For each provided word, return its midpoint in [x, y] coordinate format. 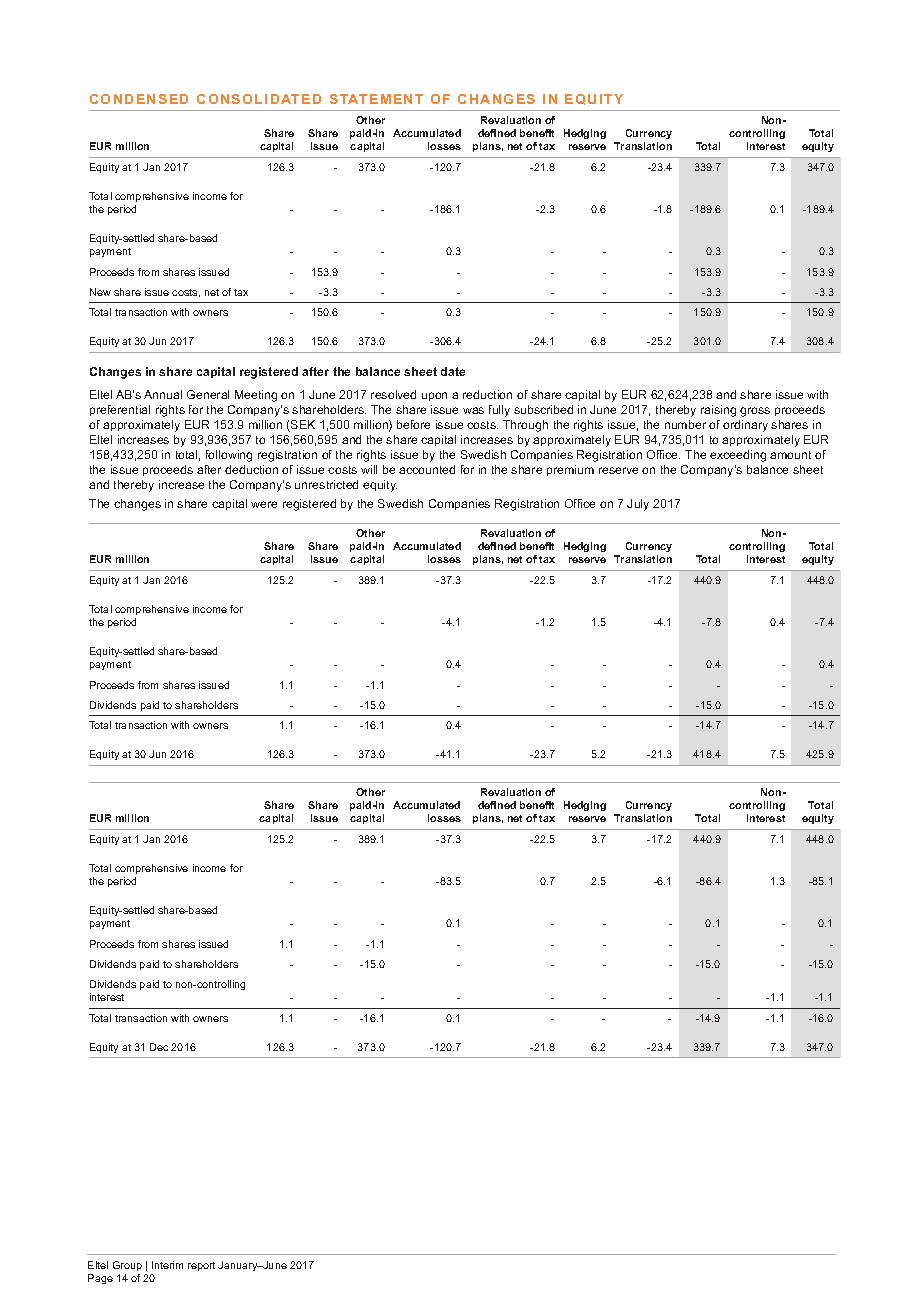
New [100, 292]
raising [718, 411]
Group [127, 1266]
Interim [167, 1265]
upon [434, 396]
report [201, 1266]
